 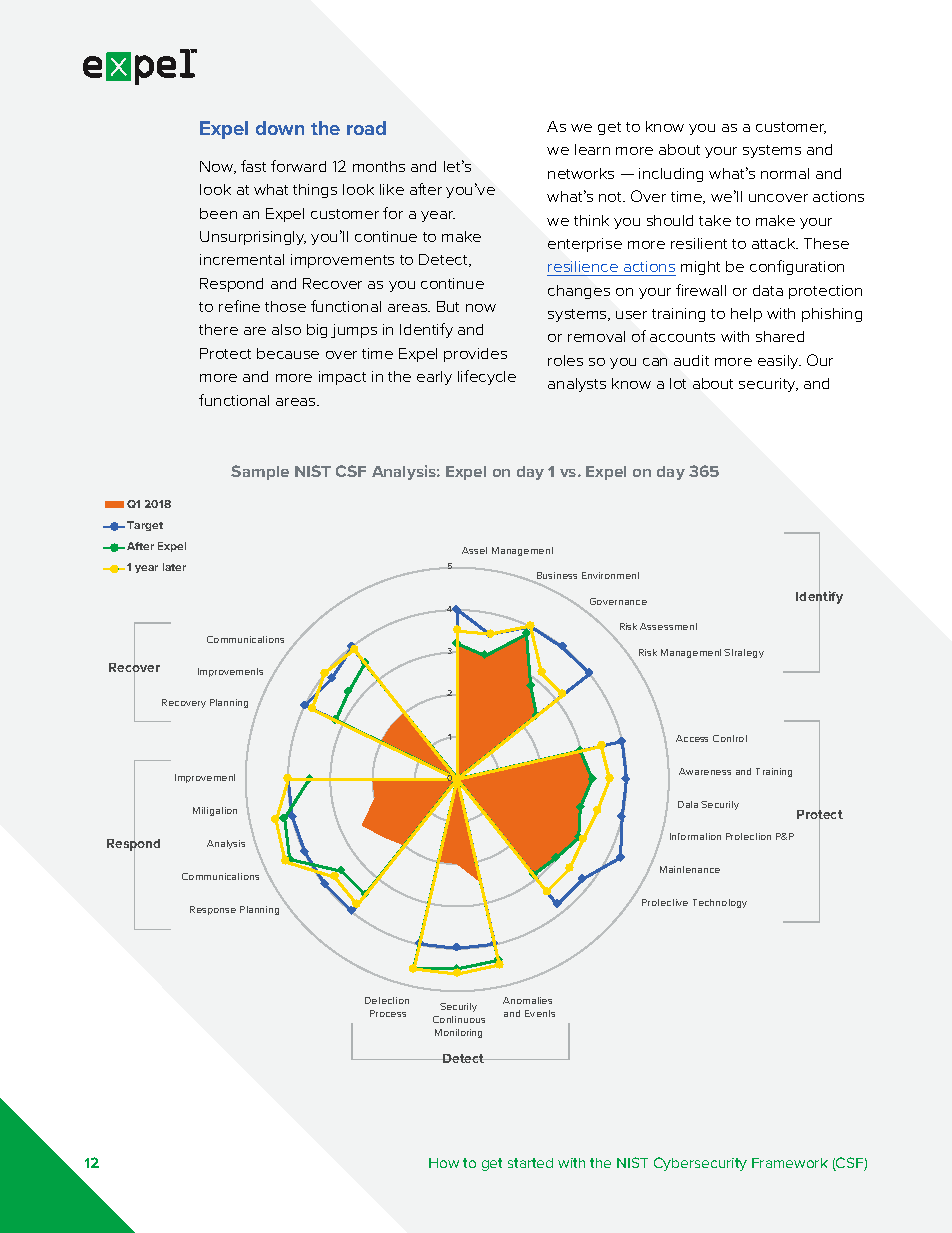 What do you see at coordinates (720, 903) in the screenshot?
I see `Technology` at bounding box center [720, 903].
